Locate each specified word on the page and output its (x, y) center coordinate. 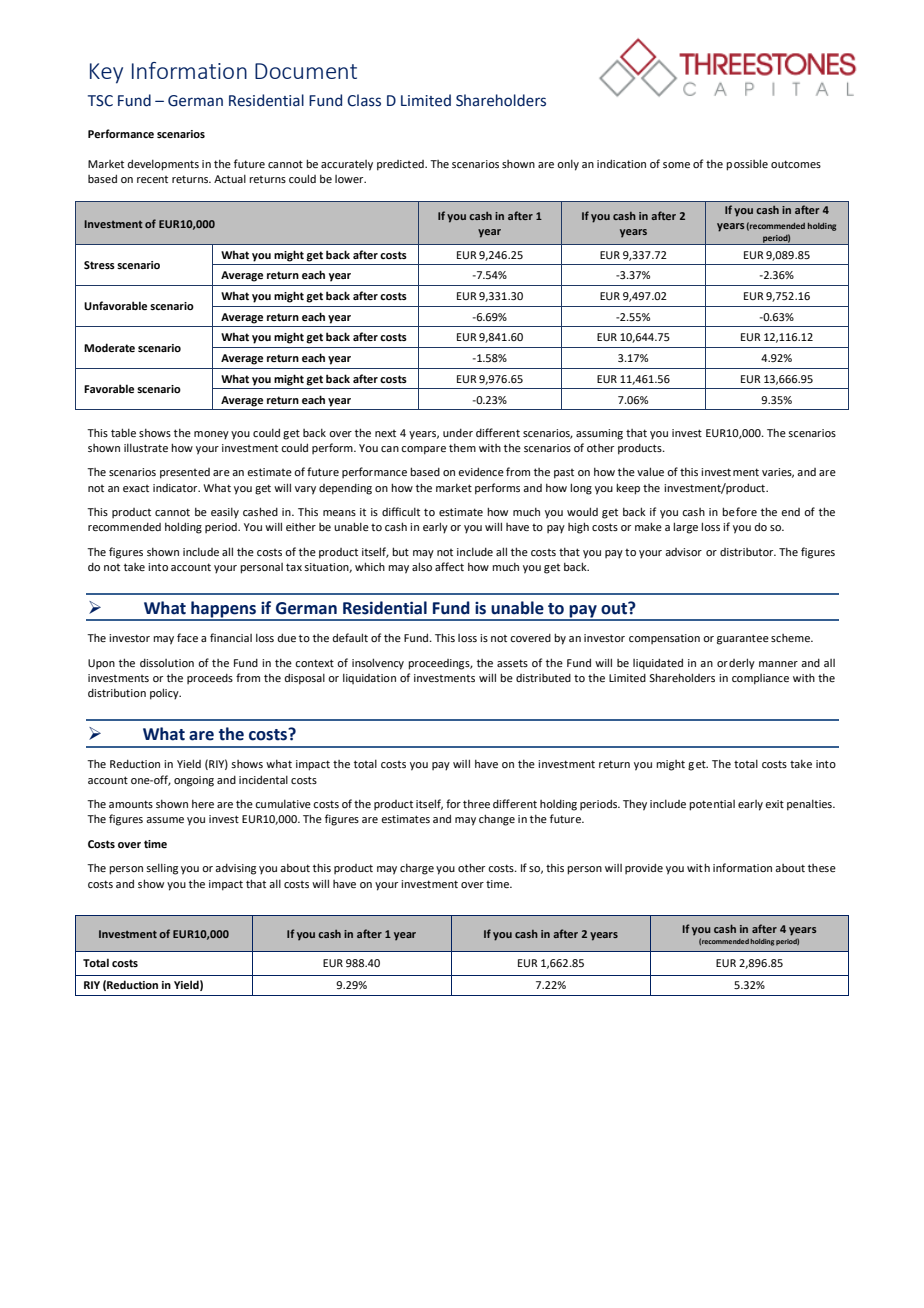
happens (224, 610)
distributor (748, 552)
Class (364, 100)
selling (162, 869)
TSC (100, 101)
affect (449, 566)
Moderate (109, 347)
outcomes (796, 164)
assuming (599, 434)
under (458, 433)
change (497, 820)
